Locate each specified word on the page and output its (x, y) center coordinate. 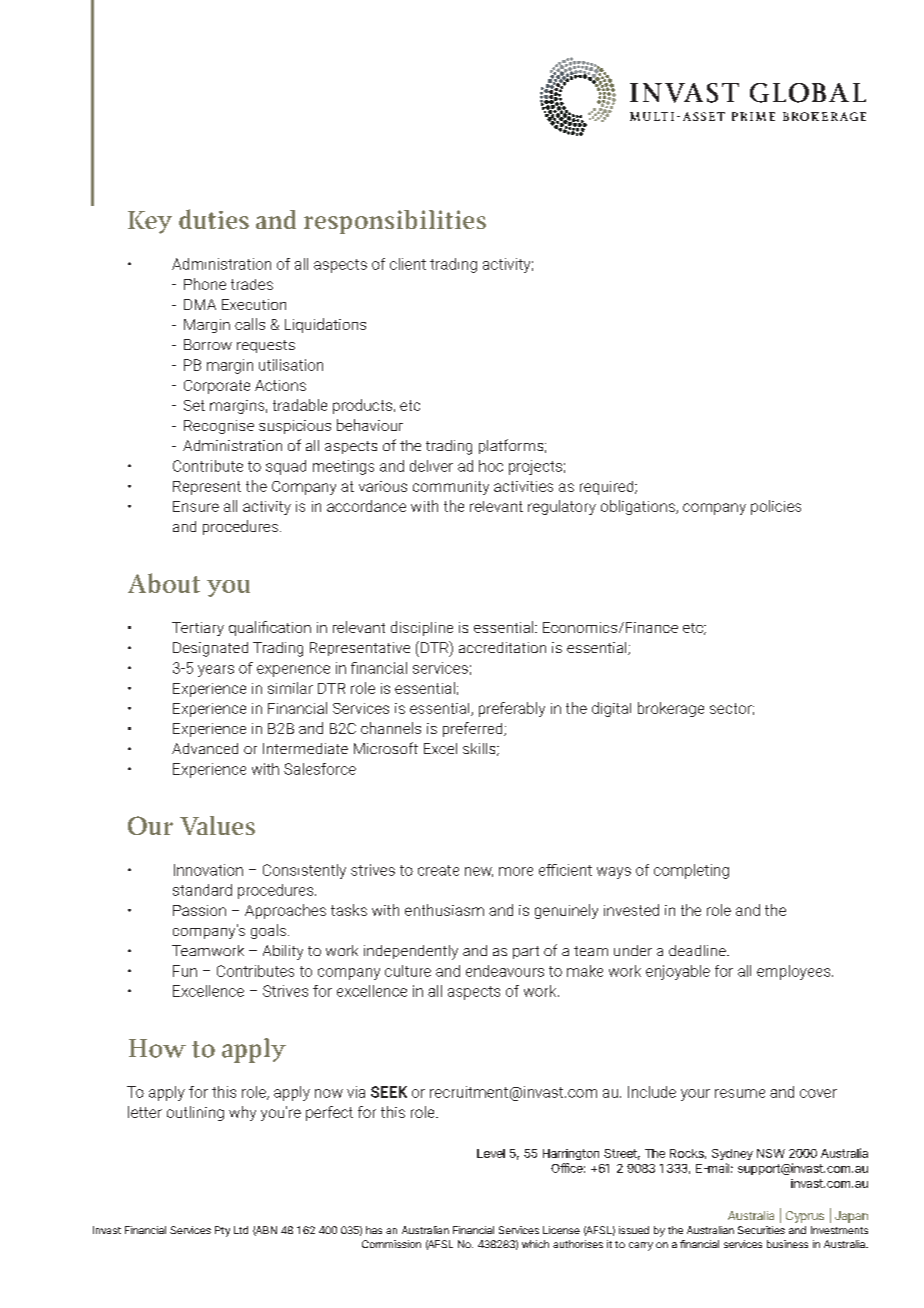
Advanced (205, 748)
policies (776, 507)
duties (214, 219)
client (408, 264)
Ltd (241, 1230)
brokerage (671, 709)
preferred (474, 729)
